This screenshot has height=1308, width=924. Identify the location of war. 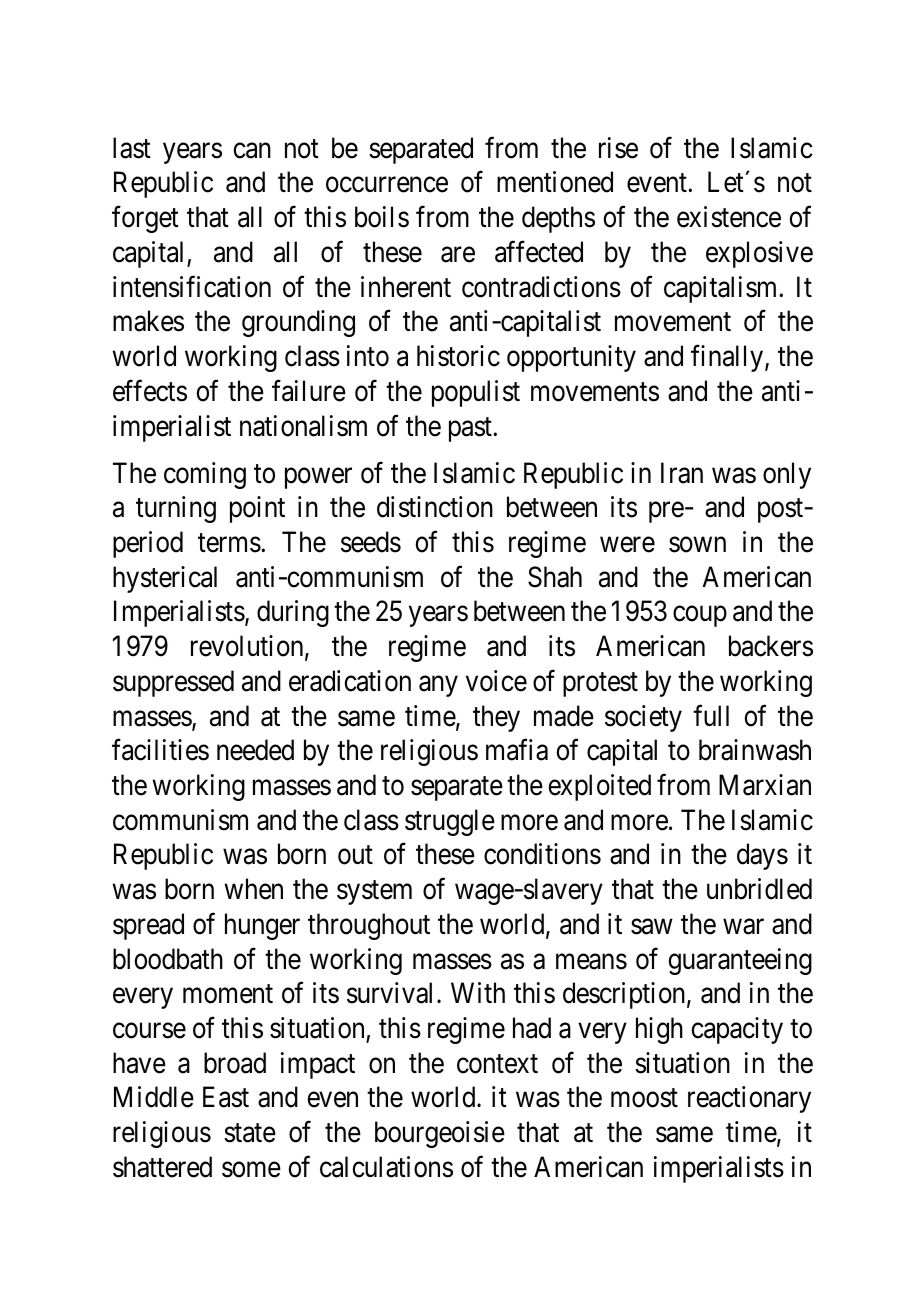
(743, 927).
